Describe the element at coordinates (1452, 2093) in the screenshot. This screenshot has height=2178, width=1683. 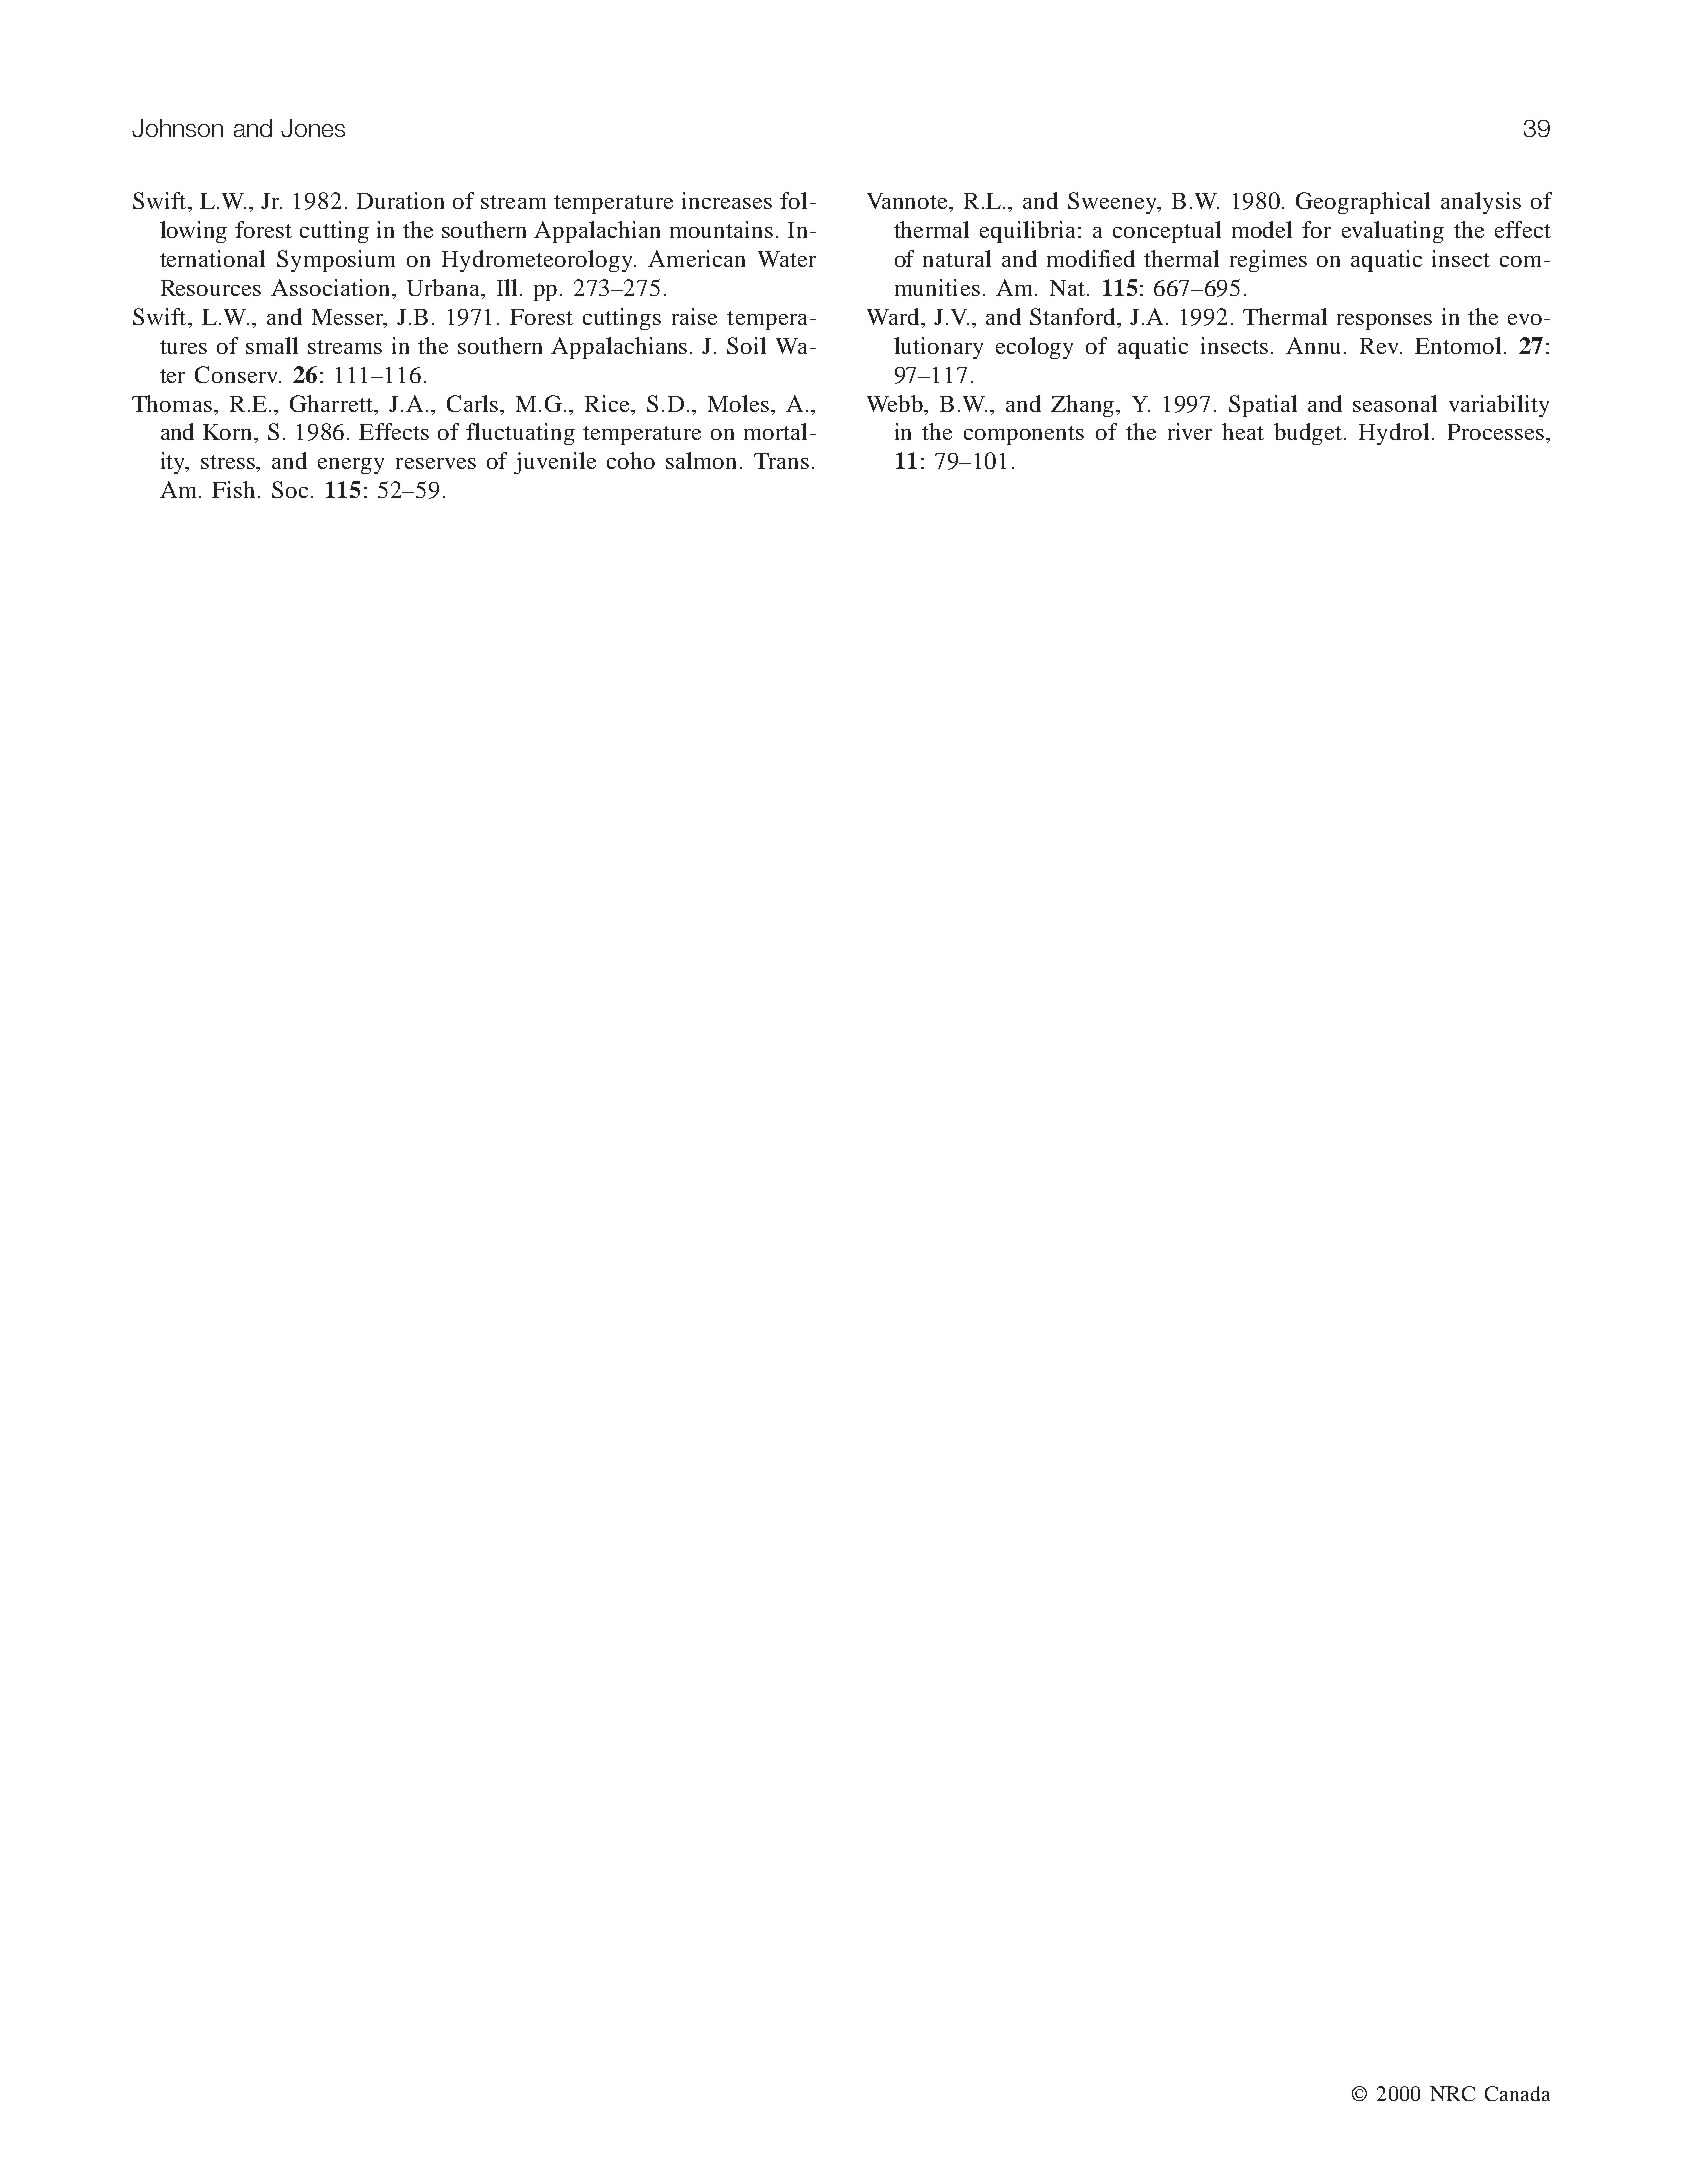
I see `NRC` at that location.
